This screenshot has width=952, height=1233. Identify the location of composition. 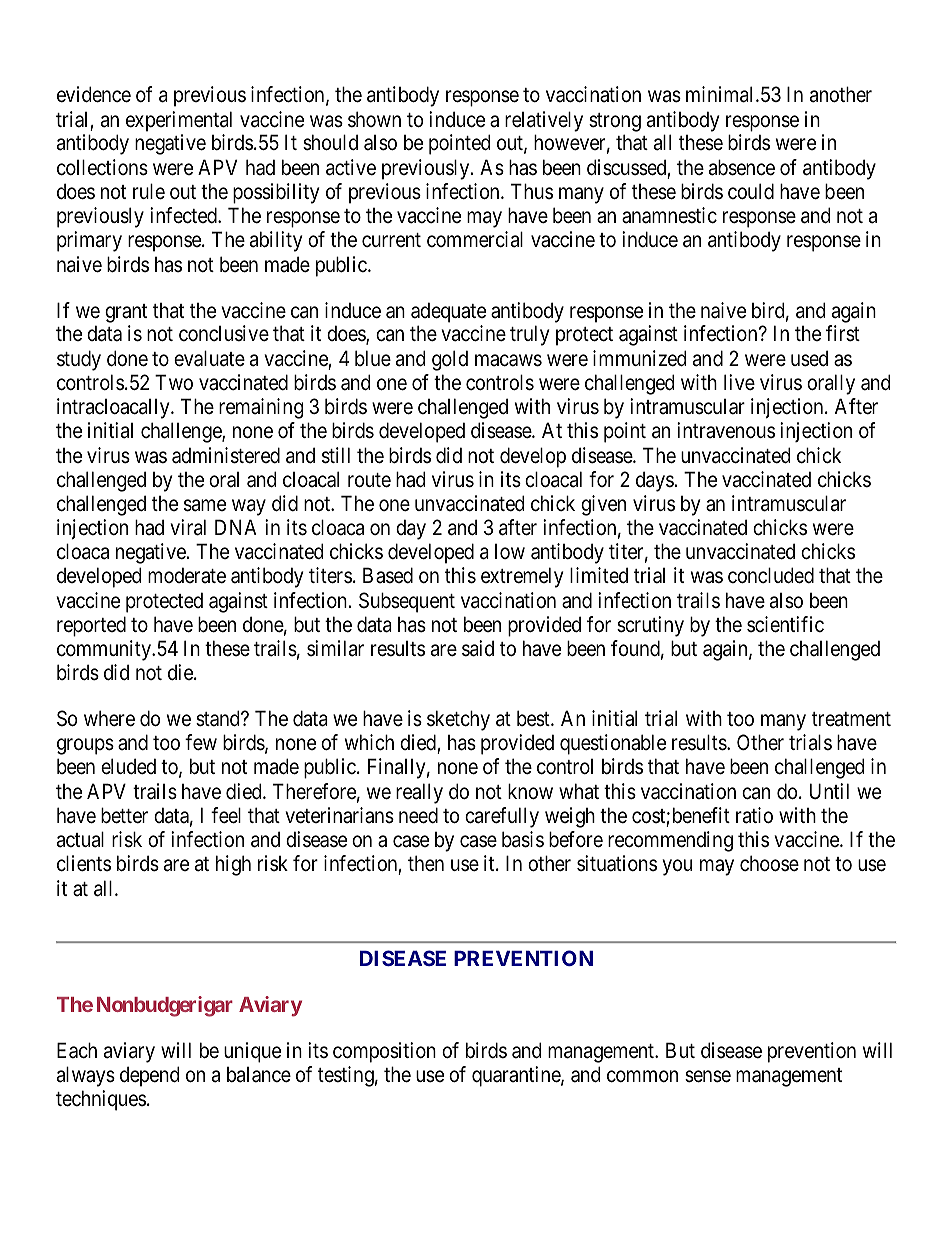
(384, 1052).
